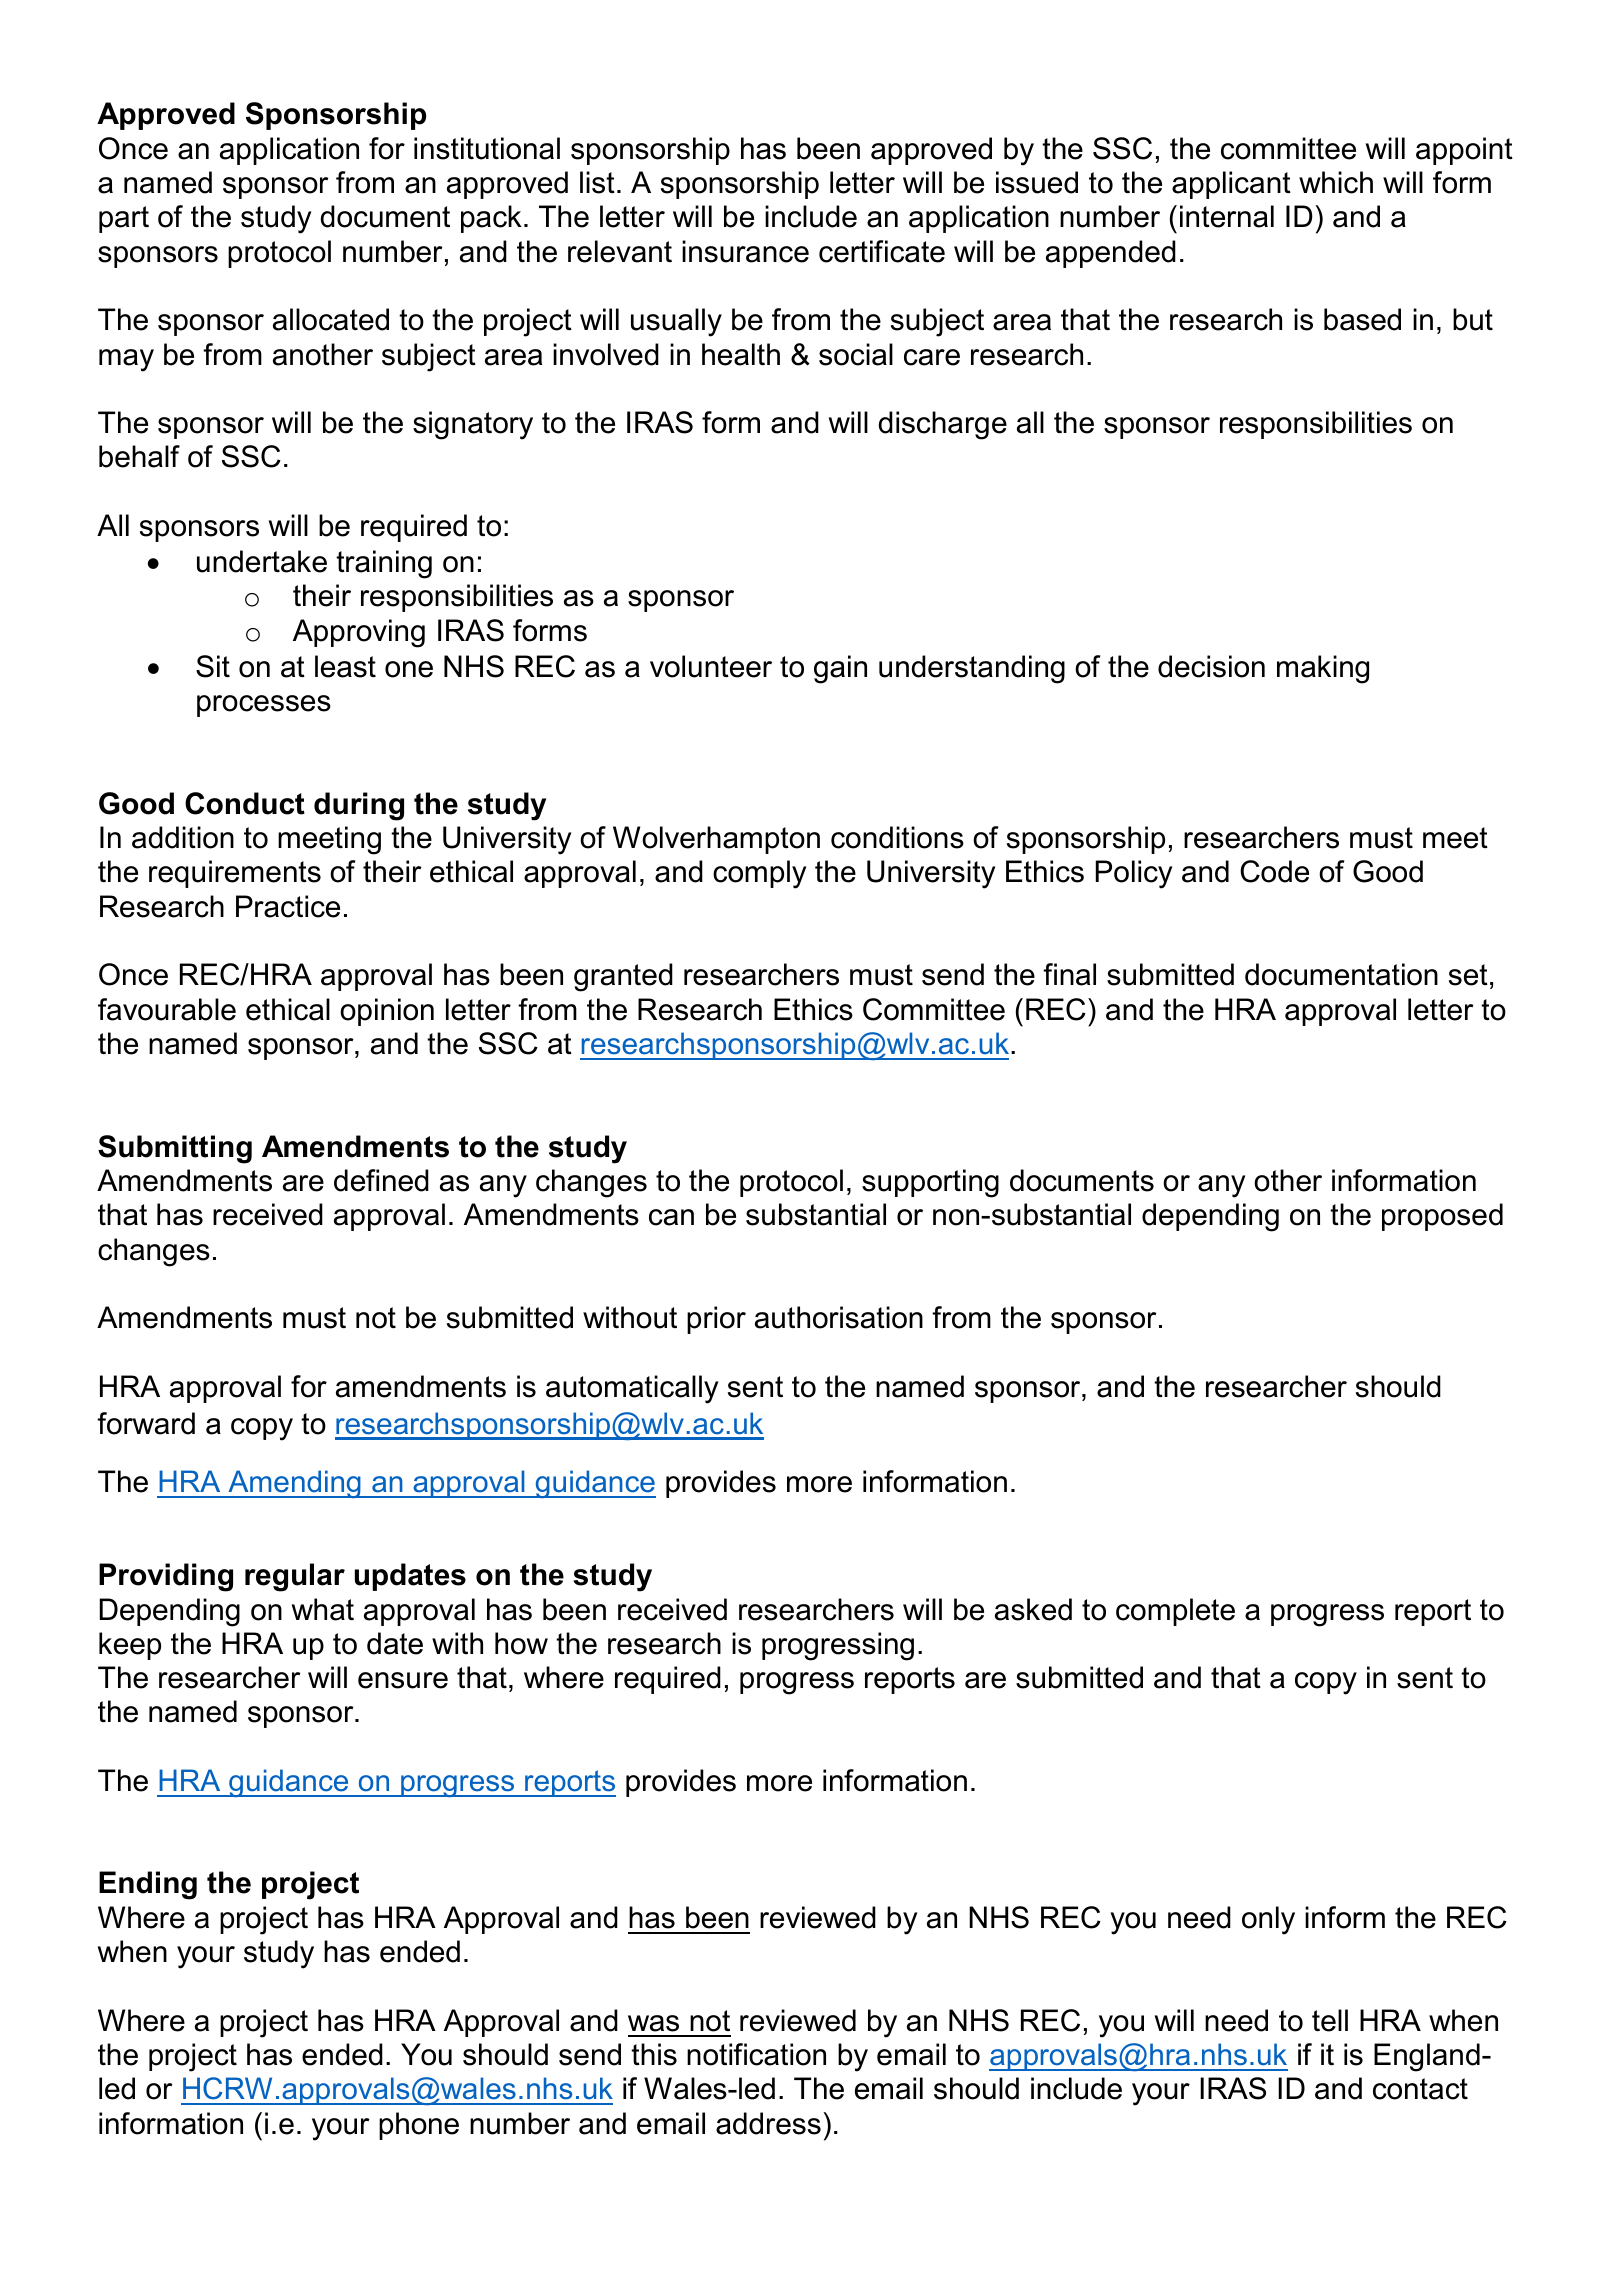 The width and height of the document is (1613, 2281). What do you see at coordinates (146, 1423) in the document?
I see `forward` at bounding box center [146, 1423].
